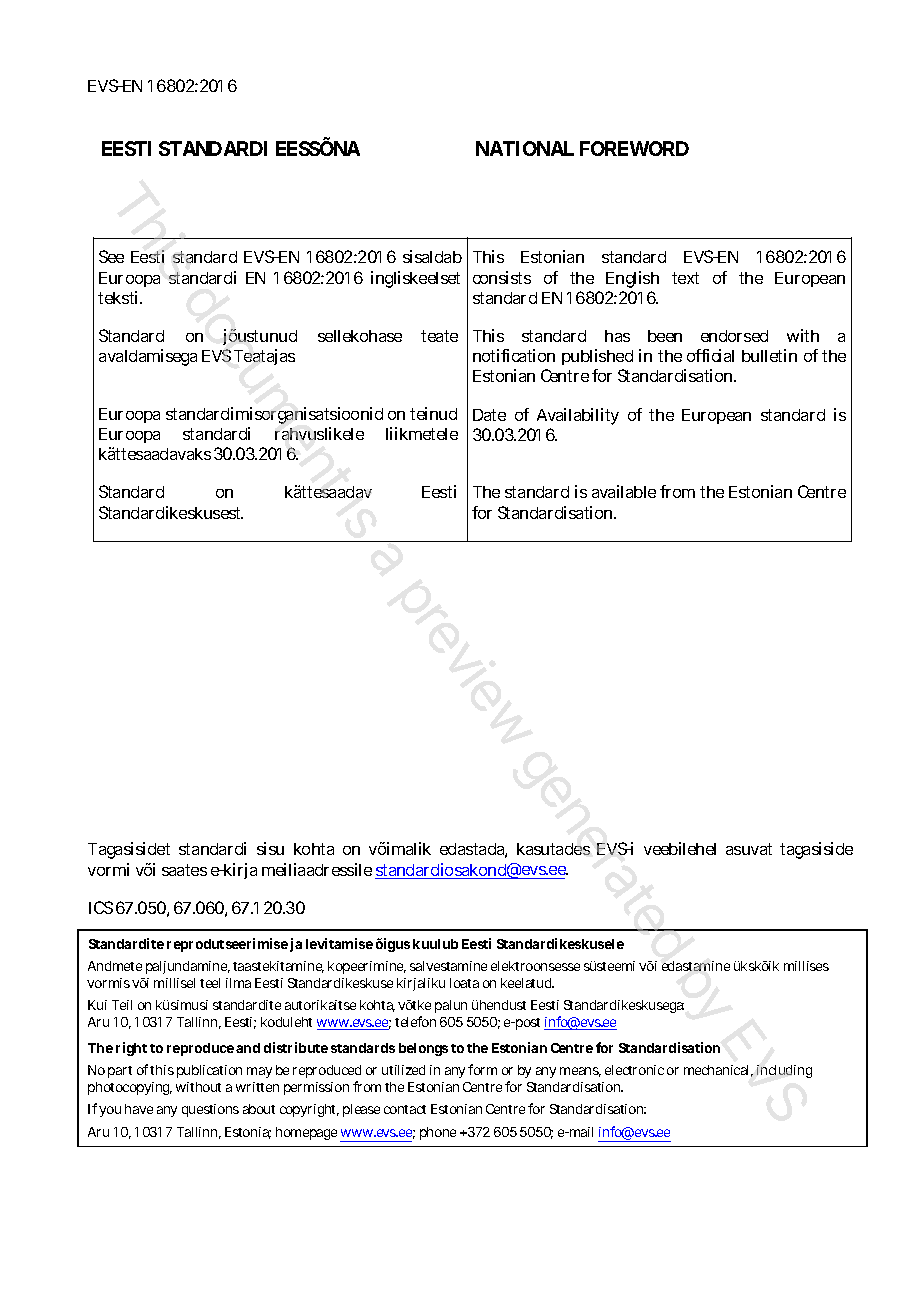 This screenshot has width=924, height=1307. Describe the element at coordinates (101, 907) in the screenshot. I see `ICS` at that location.
